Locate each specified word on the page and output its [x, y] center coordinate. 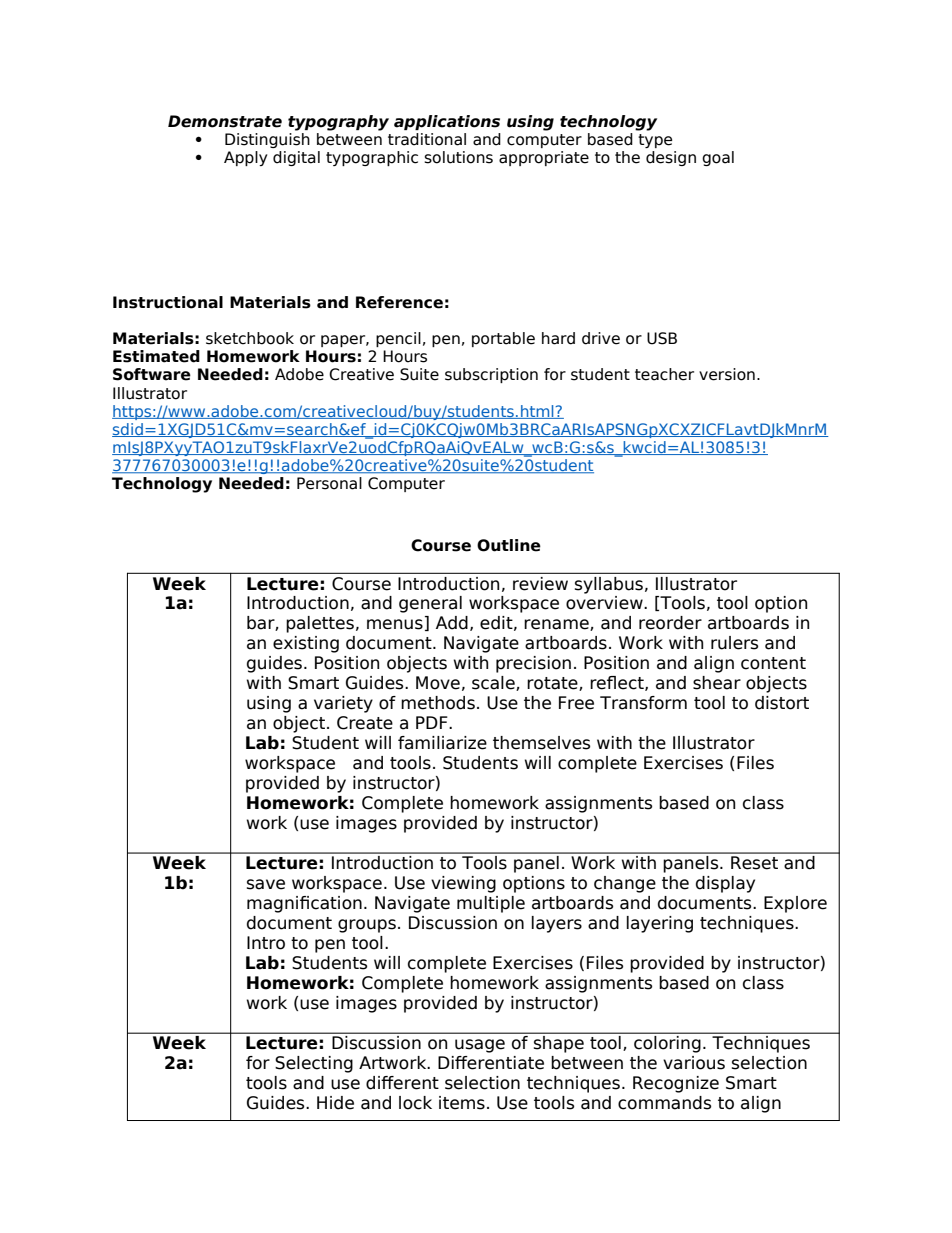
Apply [245, 158]
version [727, 374]
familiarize [442, 743]
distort [782, 703]
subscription [491, 375]
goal [718, 158]
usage [480, 1046]
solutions [458, 157]
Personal [329, 483]
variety [343, 704]
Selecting [314, 1064]
